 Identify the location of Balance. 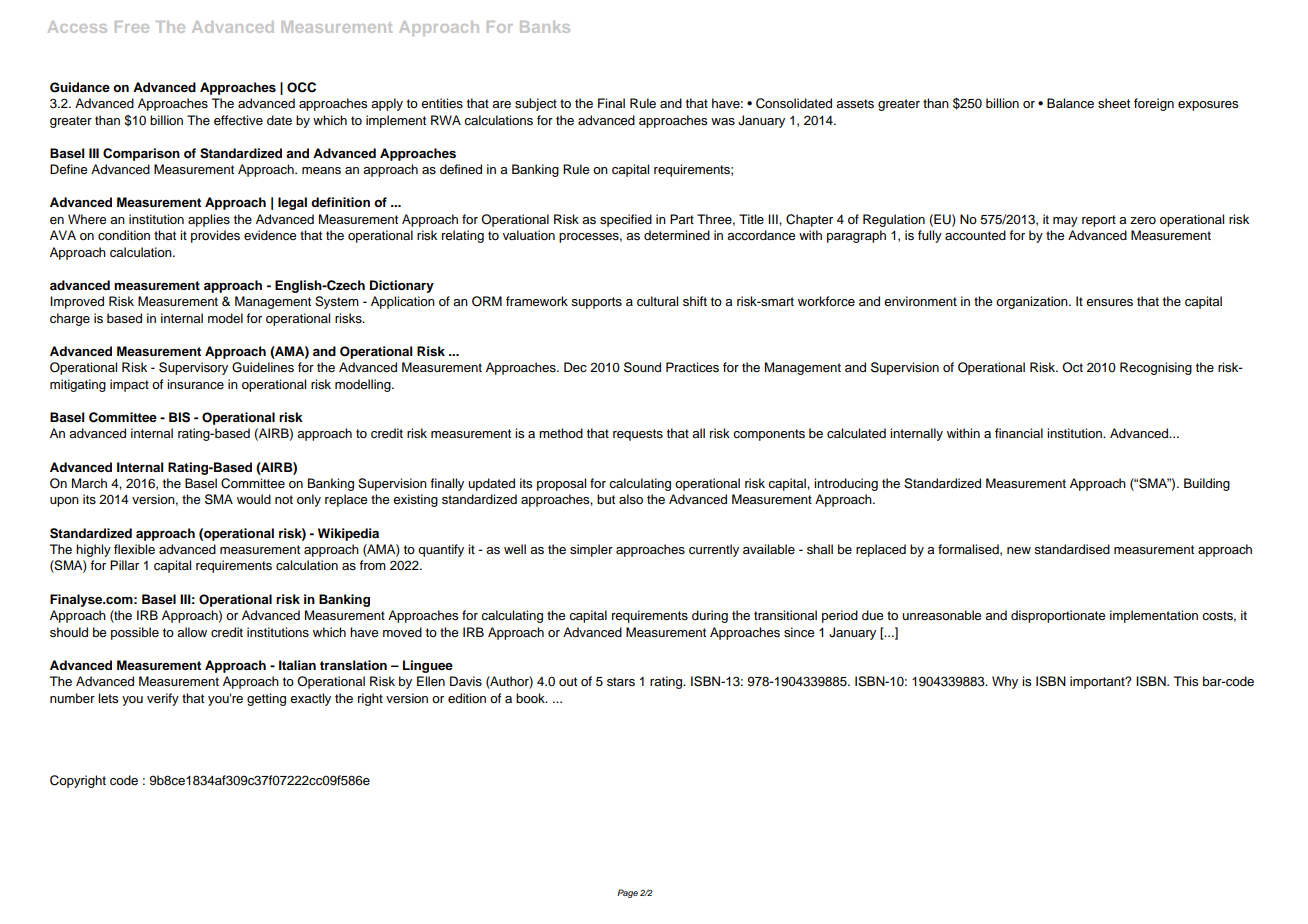
(1070, 103).
